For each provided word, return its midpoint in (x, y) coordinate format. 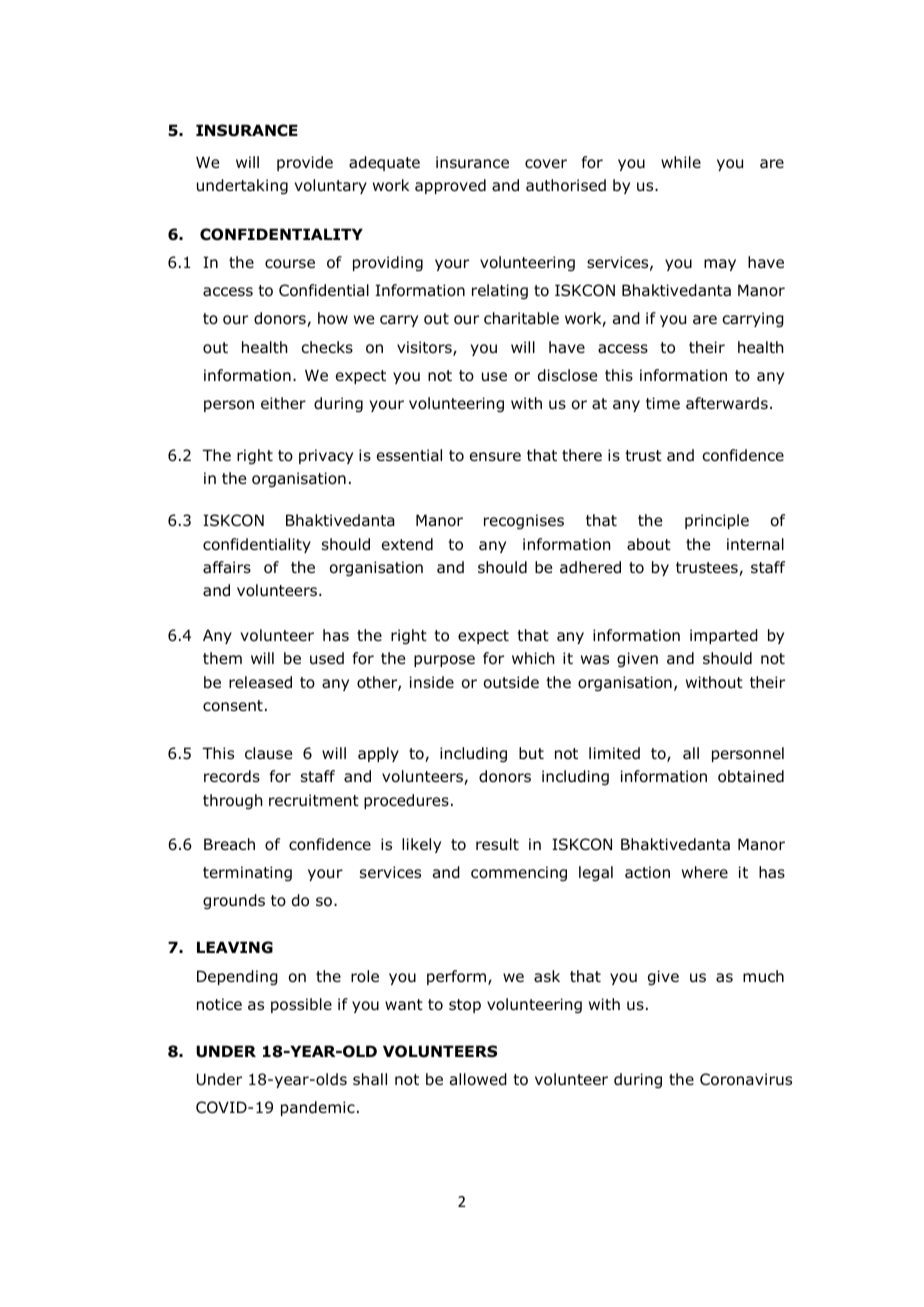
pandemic (318, 1108)
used (327, 658)
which (533, 658)
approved (450, 186)
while (681, 162)
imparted (724, 636)
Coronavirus (746, 1079)
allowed (478, 1079)
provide (305, 163)
